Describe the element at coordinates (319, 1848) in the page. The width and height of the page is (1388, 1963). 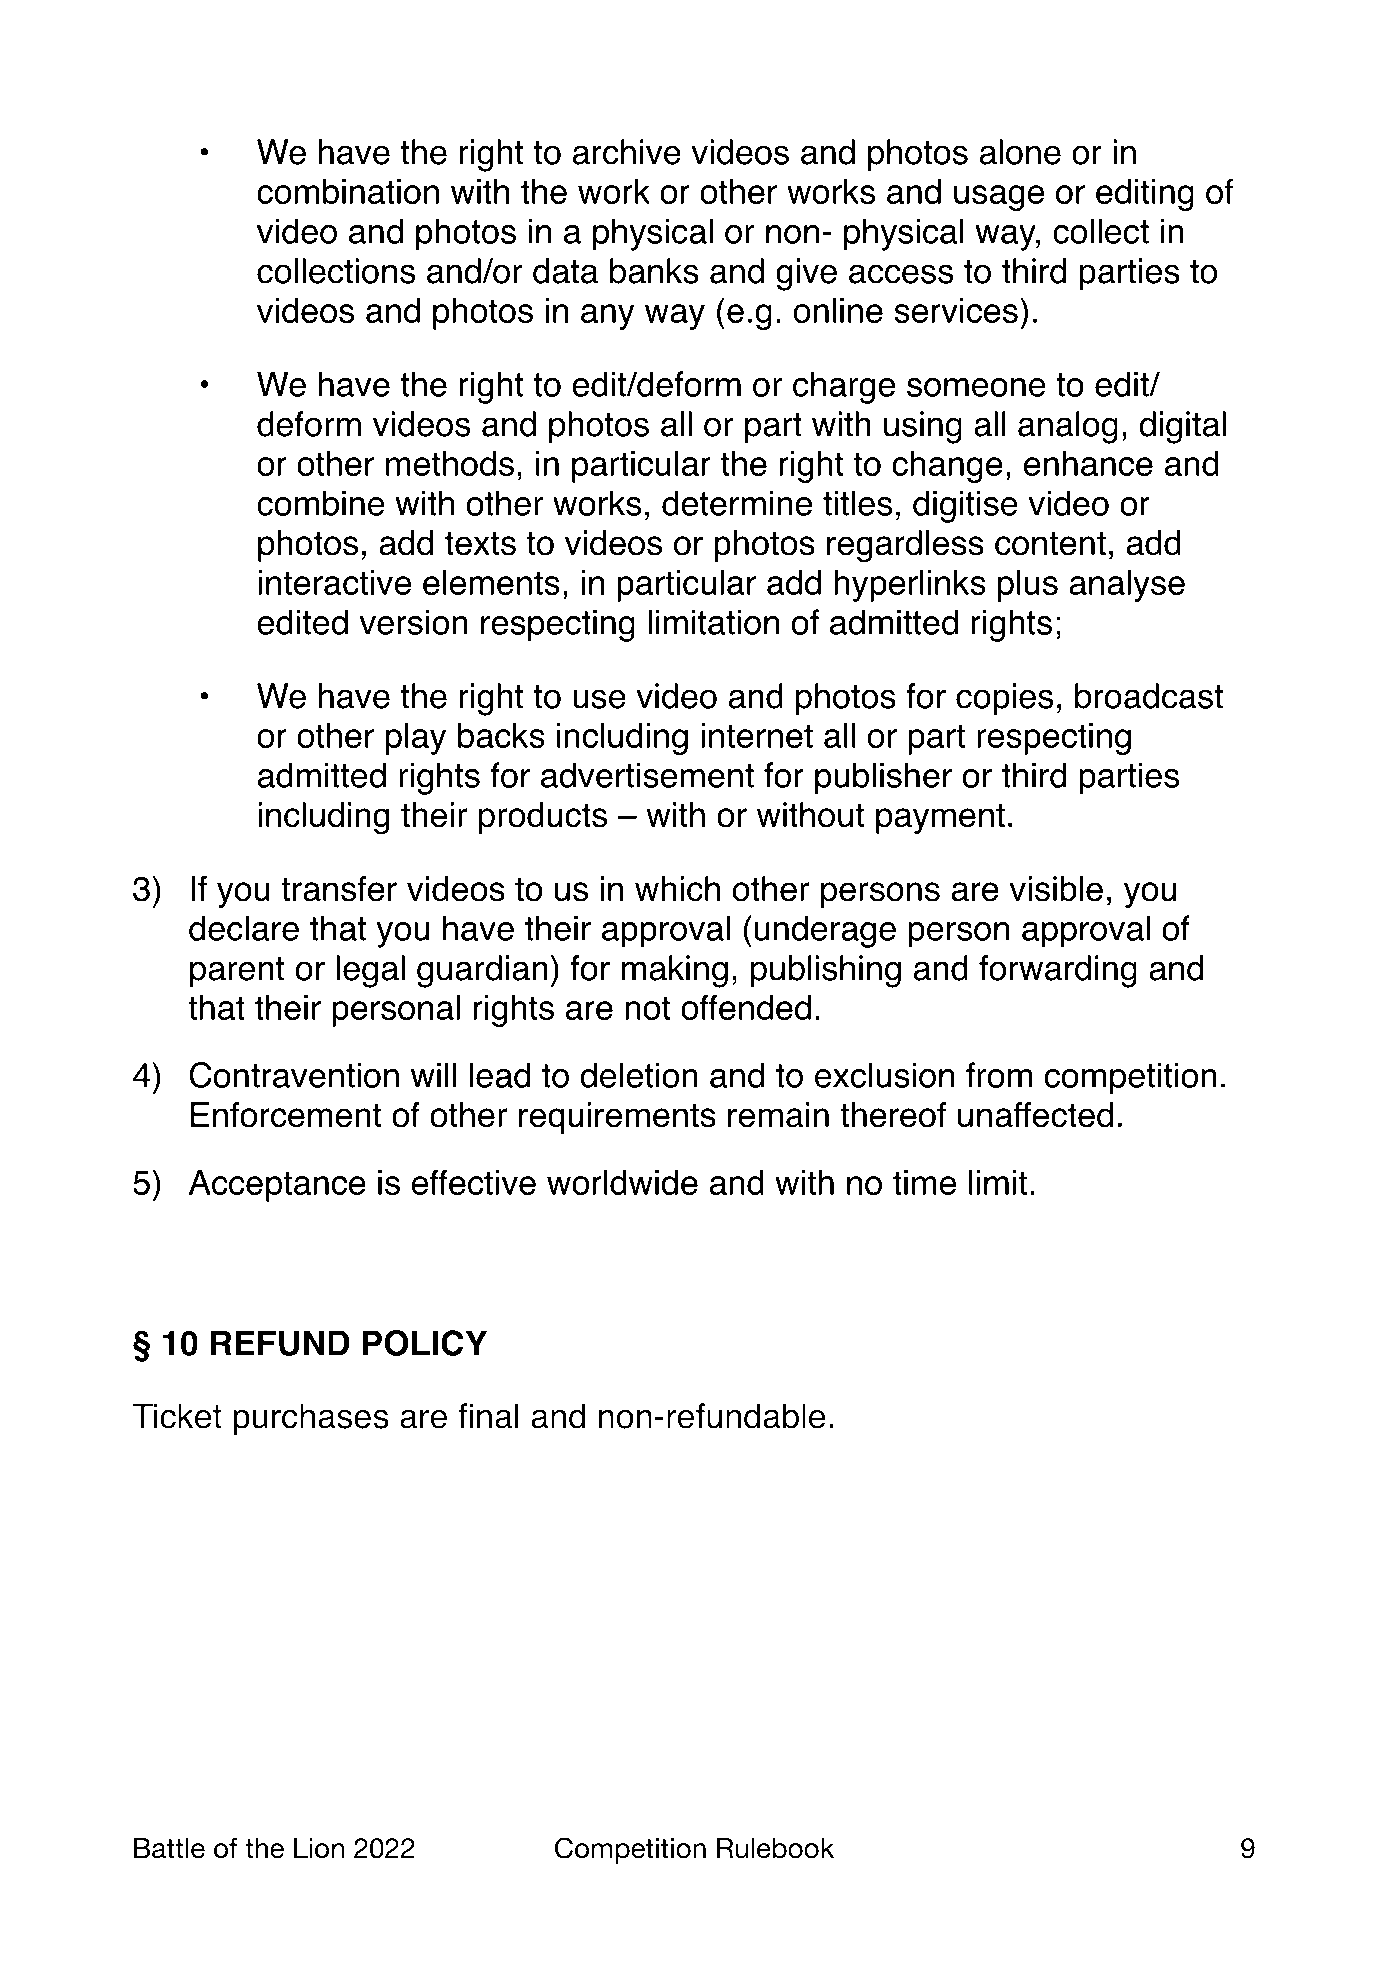
I see `Lion` at that location.
